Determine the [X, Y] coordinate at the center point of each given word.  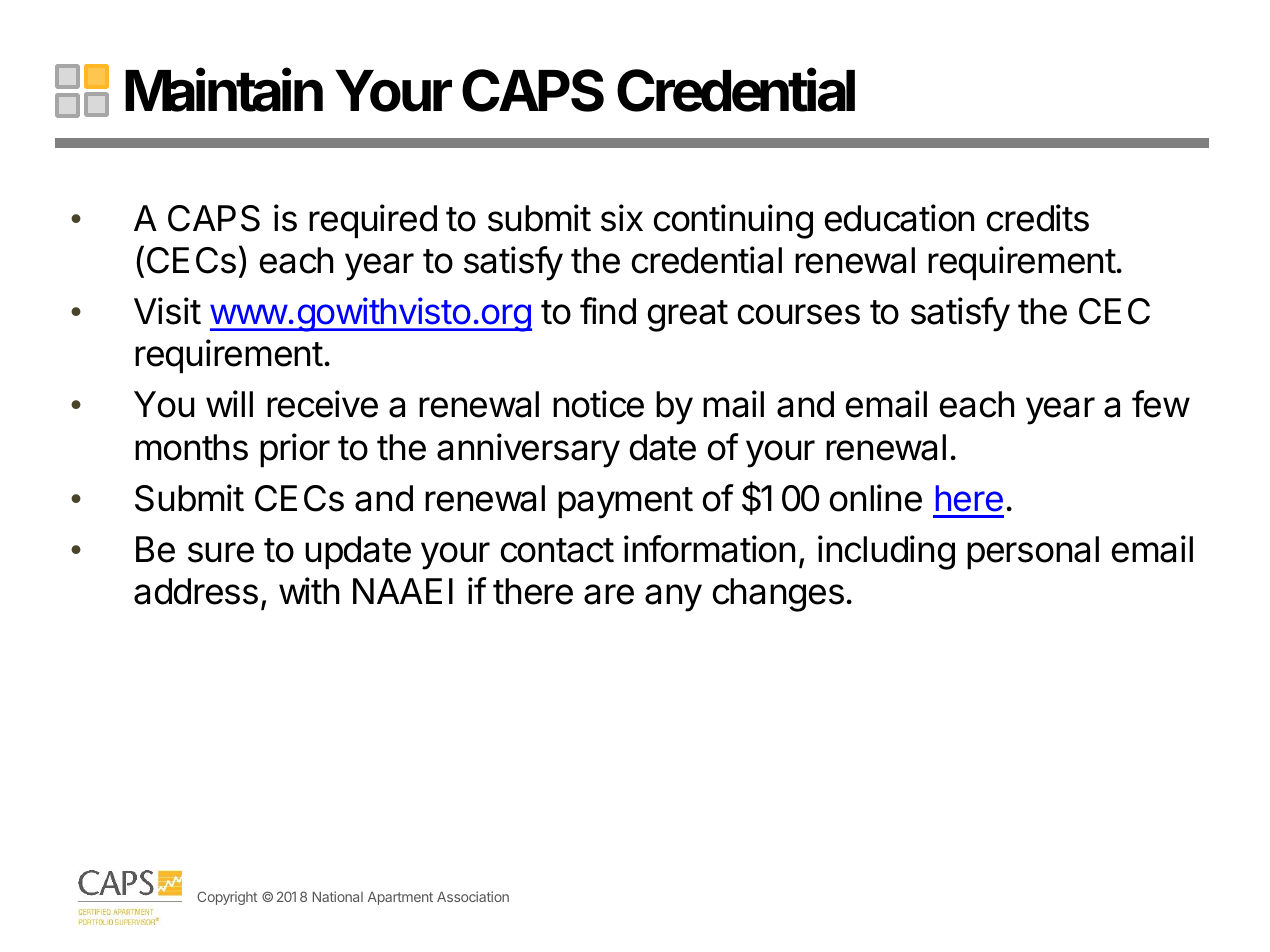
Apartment [400, 898]
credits [1038, 218]
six [622, 218]
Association [473, 896]
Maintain [224, 90]
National [338, 896]
